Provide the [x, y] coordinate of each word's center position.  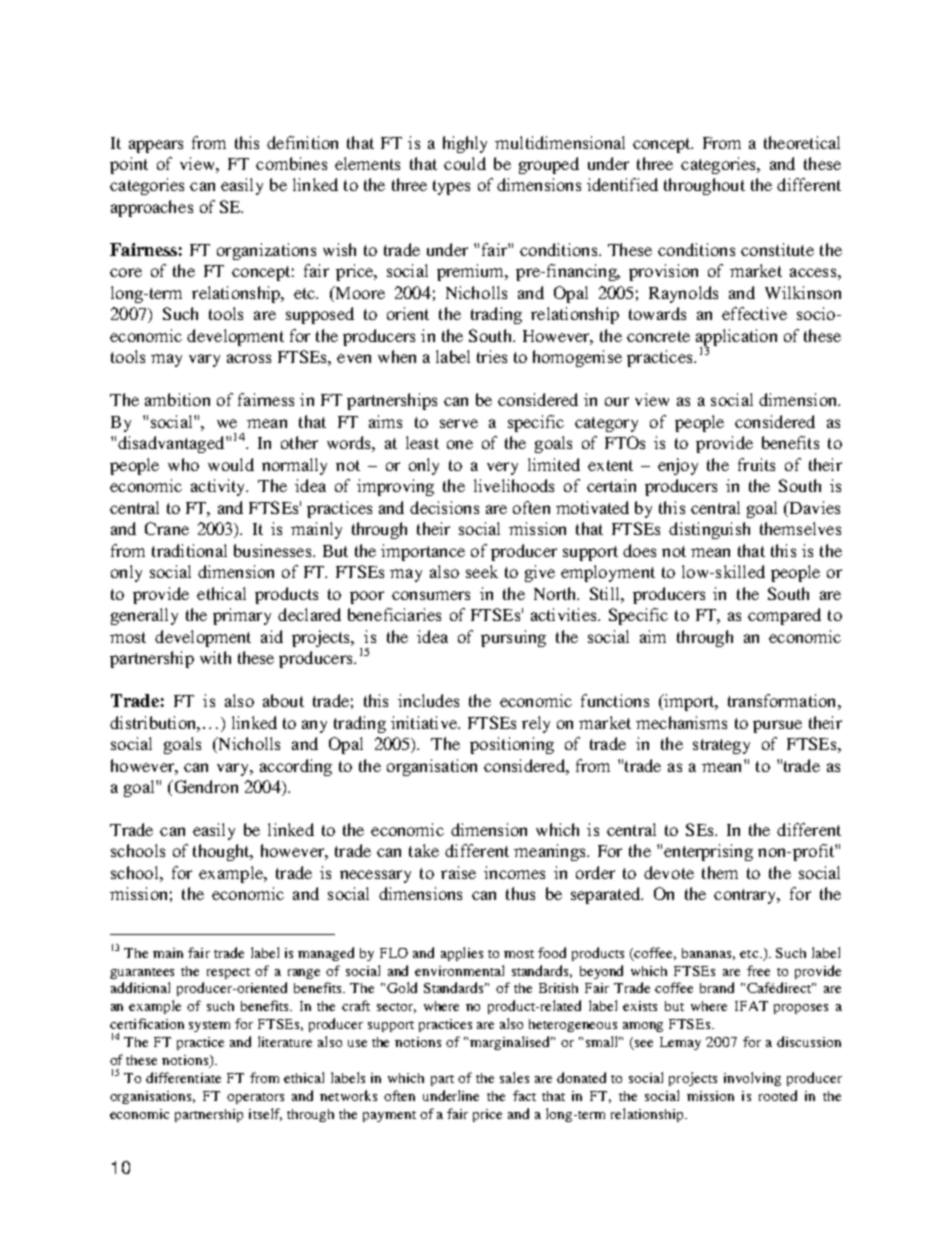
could [465, 163]
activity [219, 487]
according [296, 767]
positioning [512, 745]
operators [255, 1098]
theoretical [802, 142]
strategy [721, 746]
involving [752, 1079]
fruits [756, 464]
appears [156, 146]
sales [514, 1077]
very [502, 468]
